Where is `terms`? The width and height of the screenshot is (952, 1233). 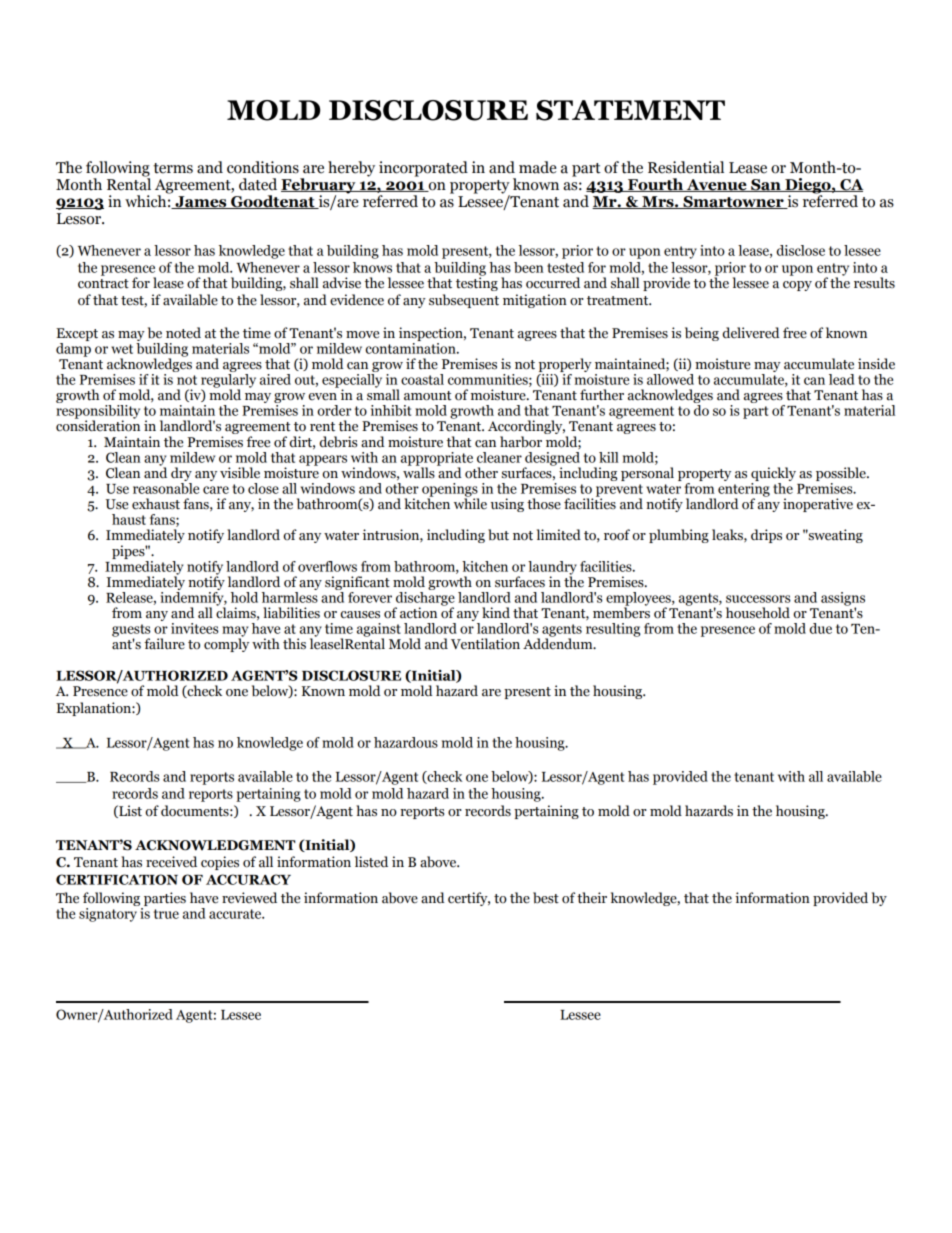 terms is located at coordinates (173, 168).
